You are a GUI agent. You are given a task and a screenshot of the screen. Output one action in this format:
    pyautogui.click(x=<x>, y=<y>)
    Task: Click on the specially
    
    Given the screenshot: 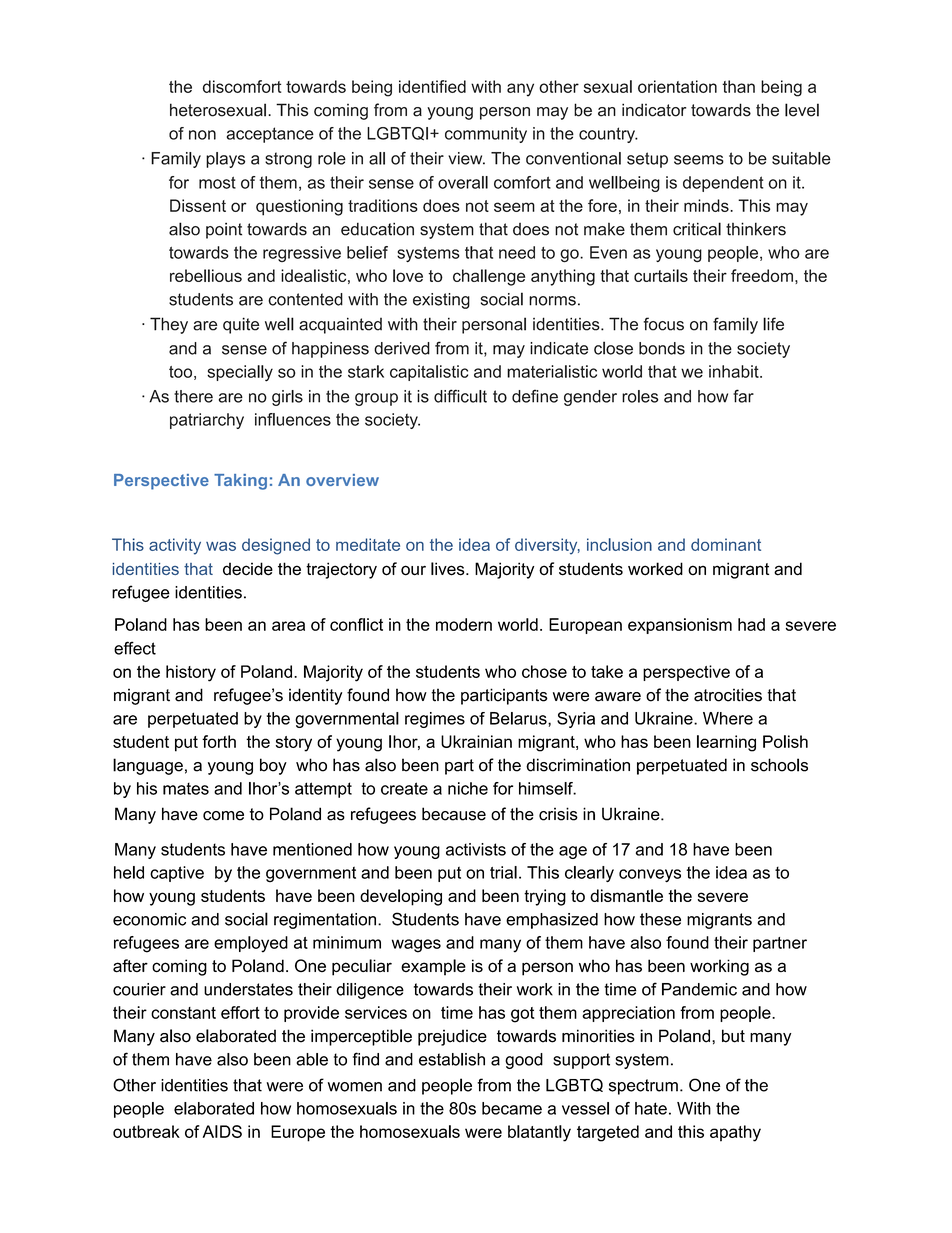 What is the action you would take?
    pyautogui.click(x=240, y=373)
